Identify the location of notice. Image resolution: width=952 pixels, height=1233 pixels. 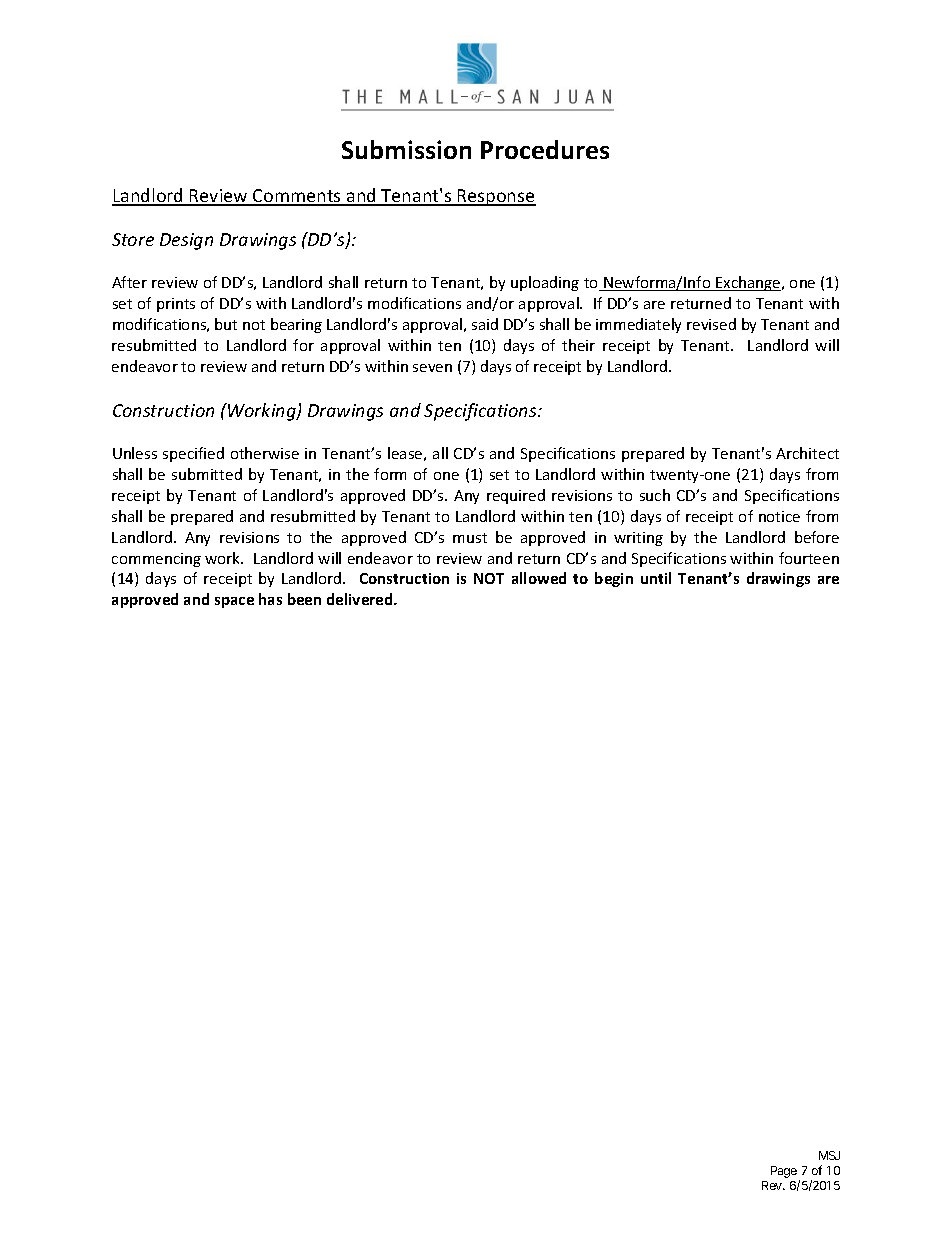
(779, 516).
